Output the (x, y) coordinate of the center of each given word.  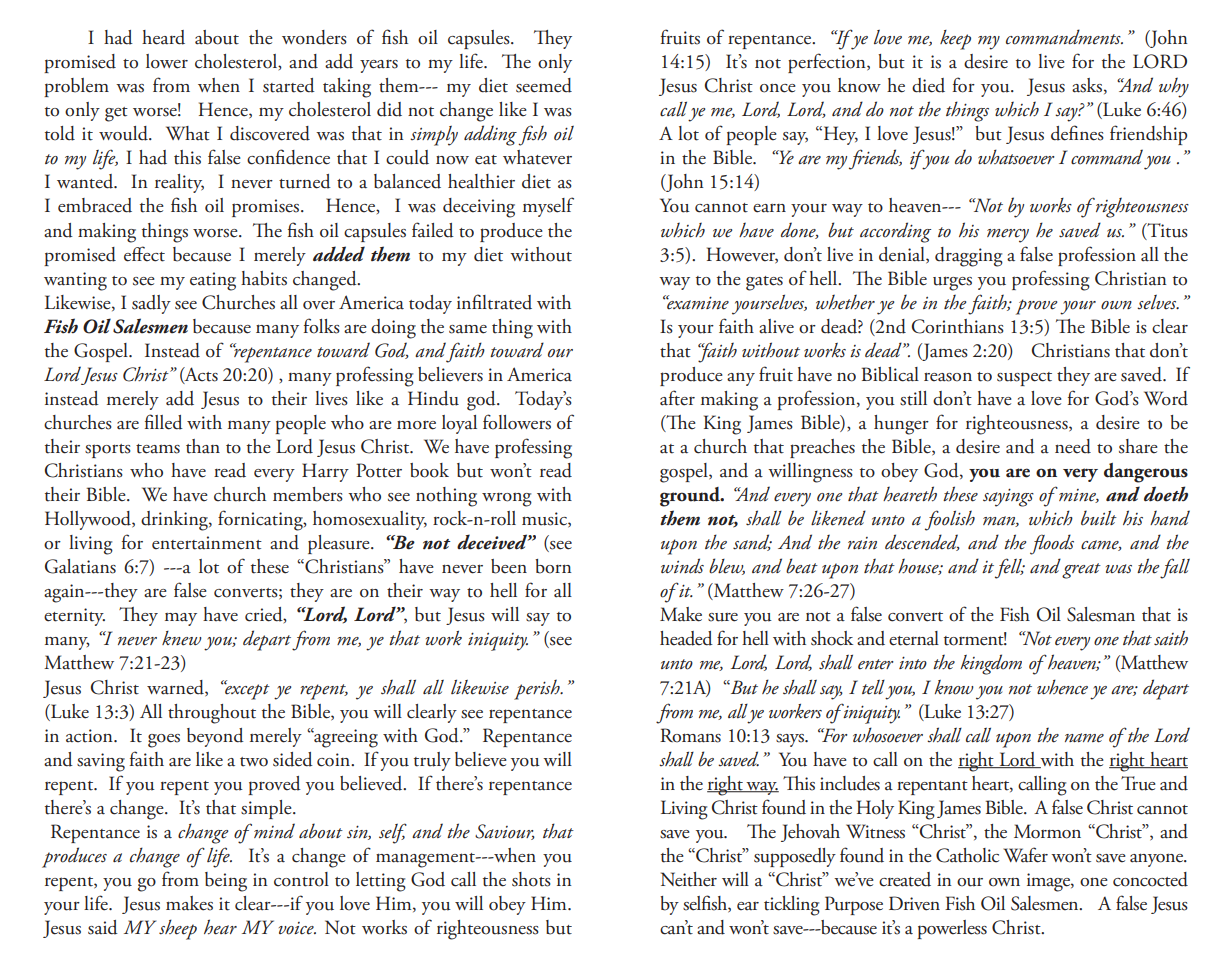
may (181, 619)
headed (686, 638)
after (677, 398)
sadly (151, 304)
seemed (544, 85)
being (226, 882)
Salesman (1101, 614)
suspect (1024, 379)
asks (1088, 86)
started (289, 85)
